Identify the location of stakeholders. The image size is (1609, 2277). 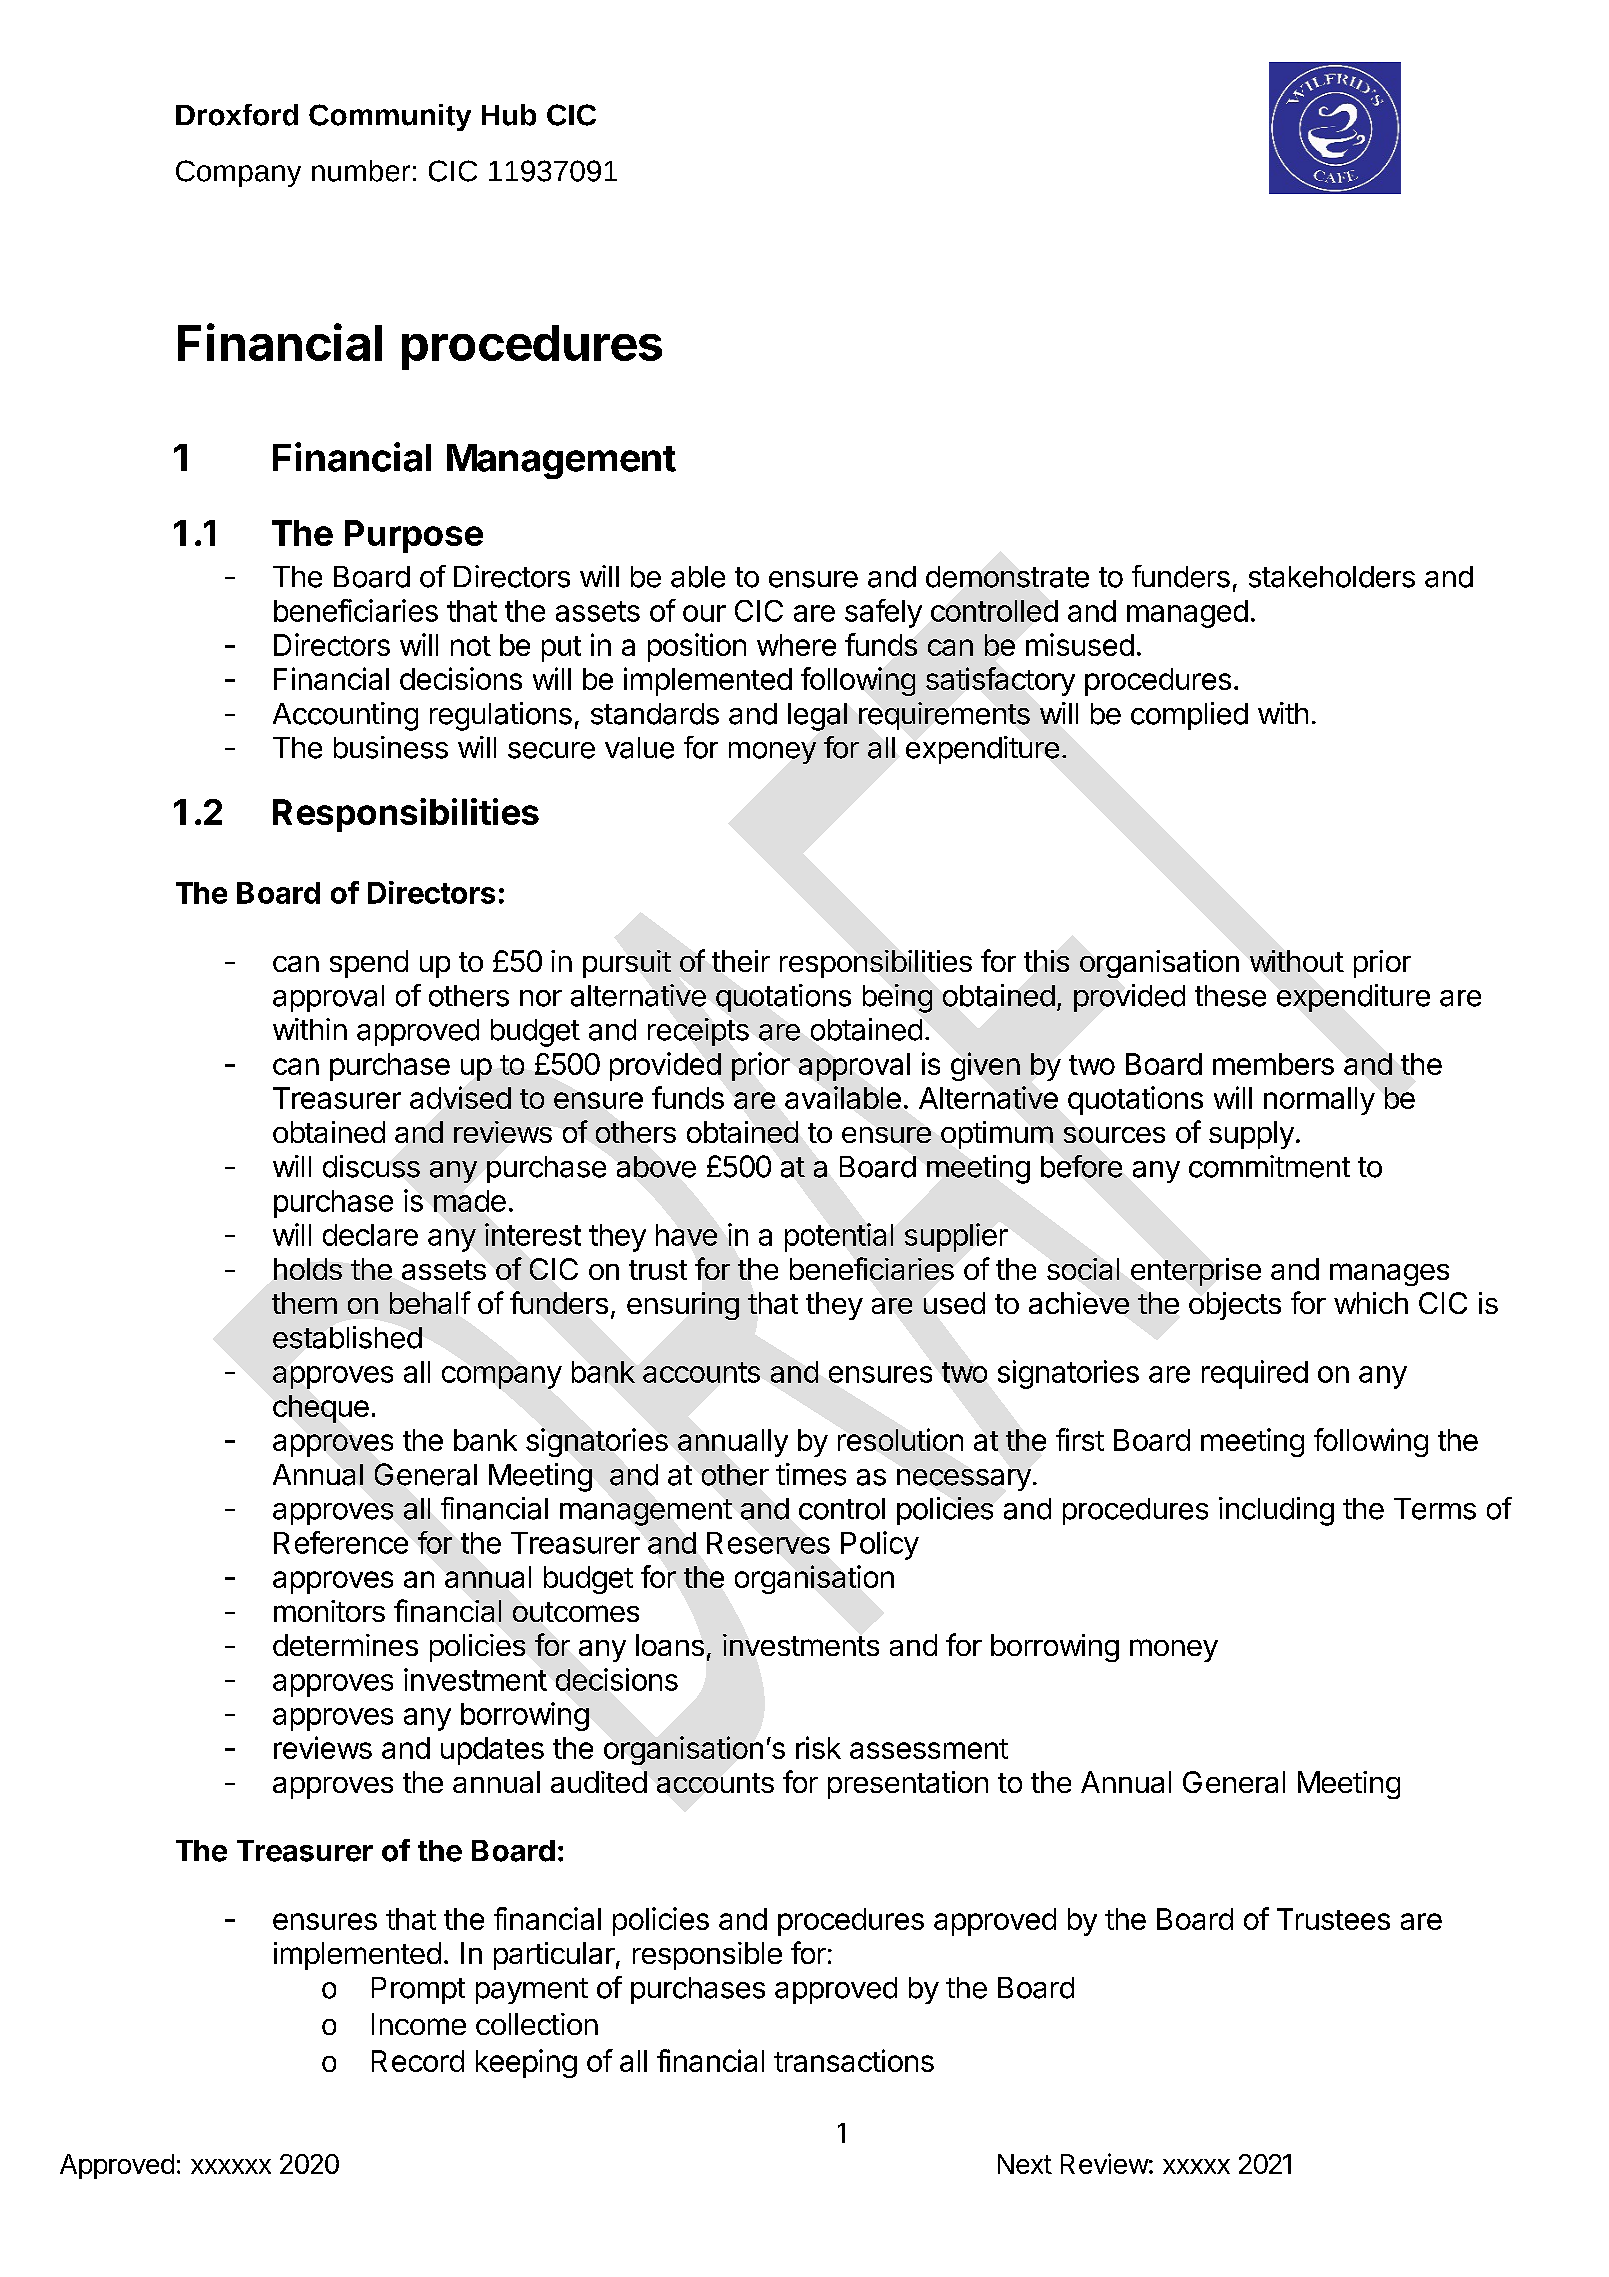
(1332, 577).
